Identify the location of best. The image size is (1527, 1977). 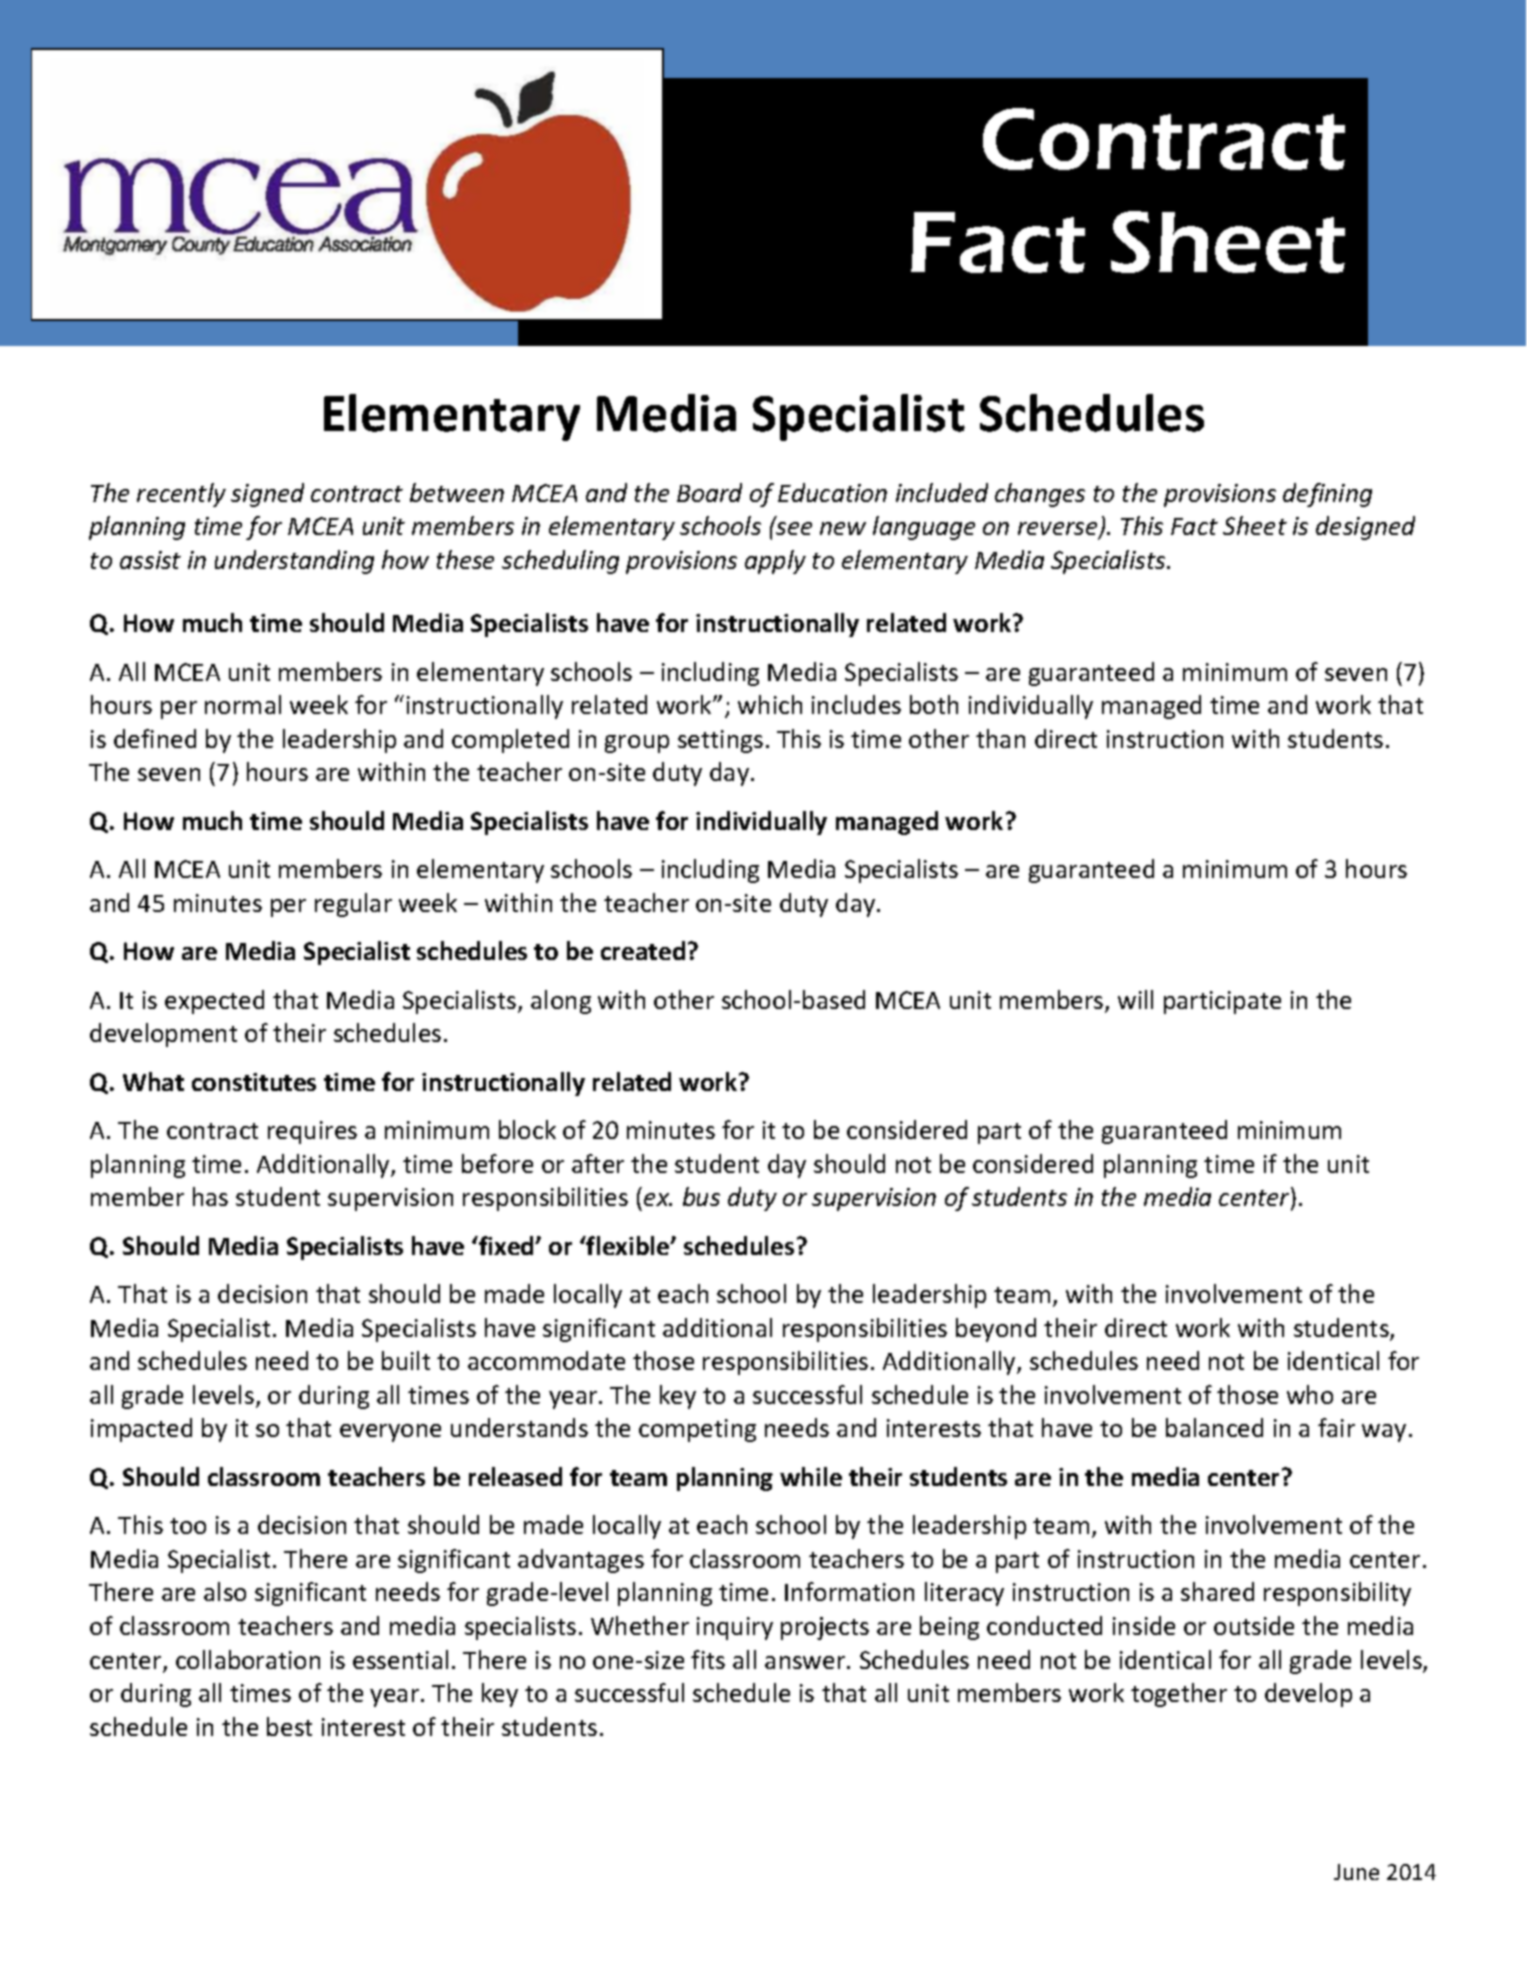
(289, 1726).
